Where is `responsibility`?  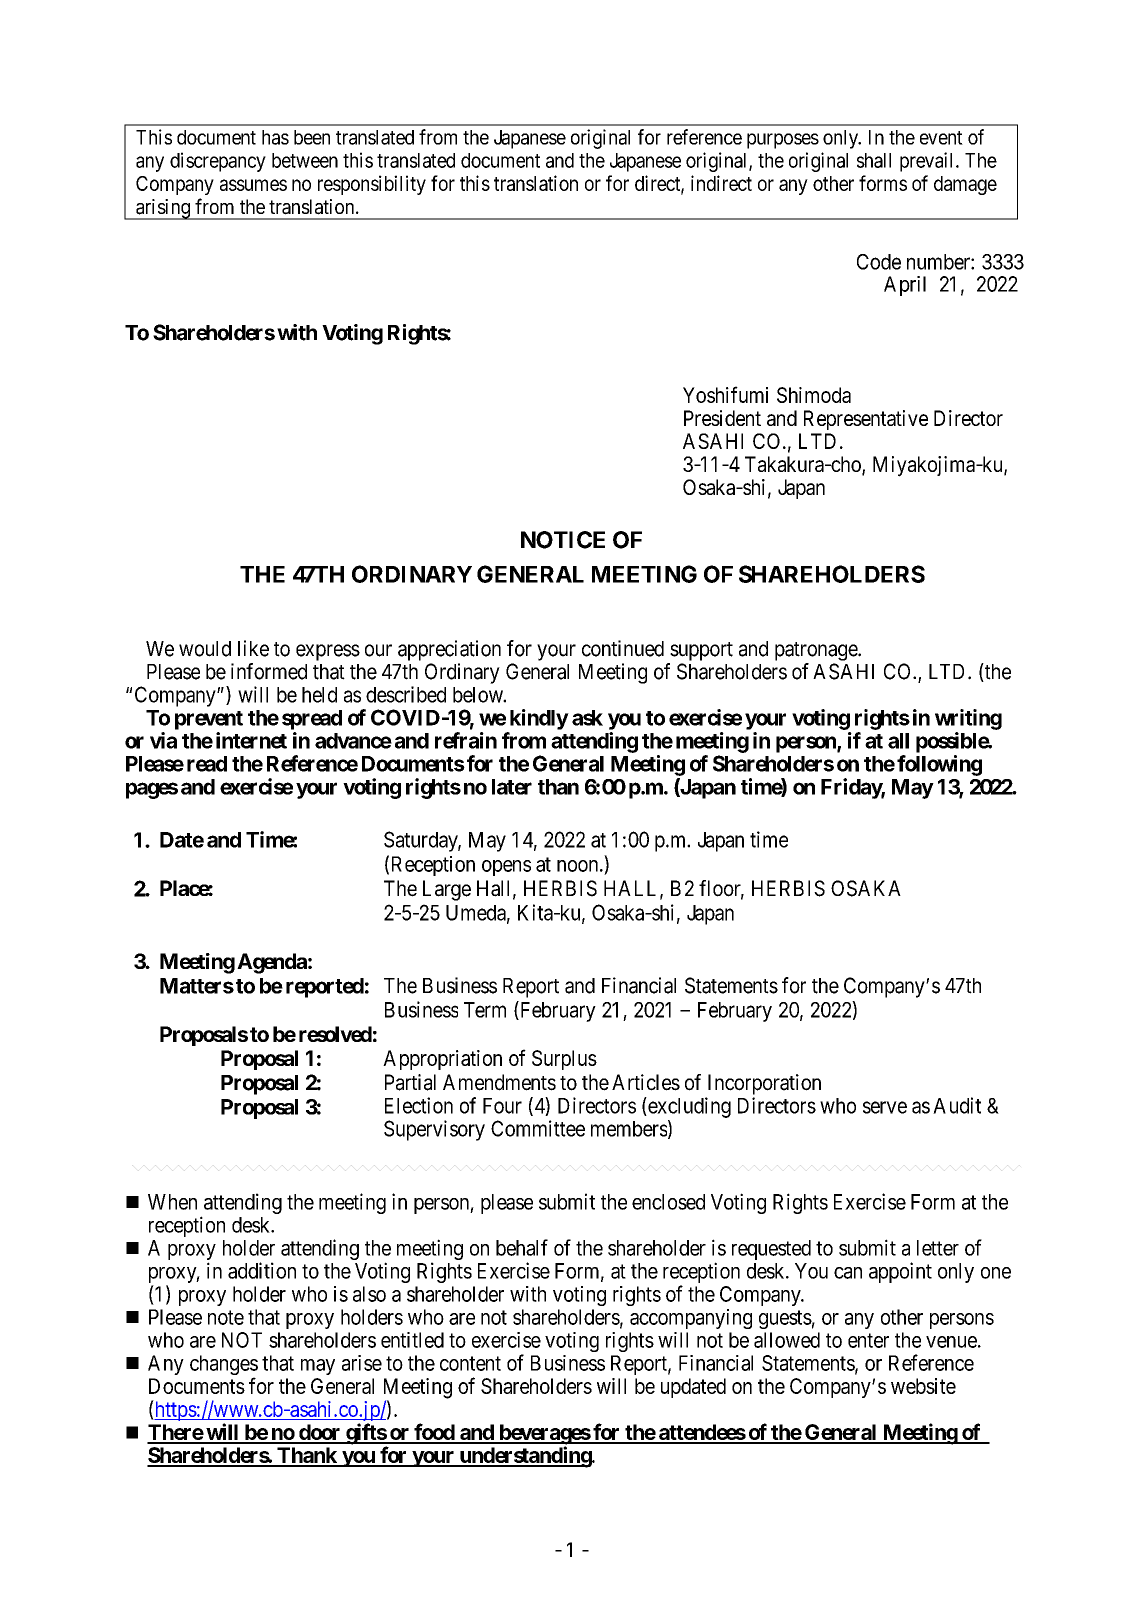
responsibility is located at coordinates (372, 185).
